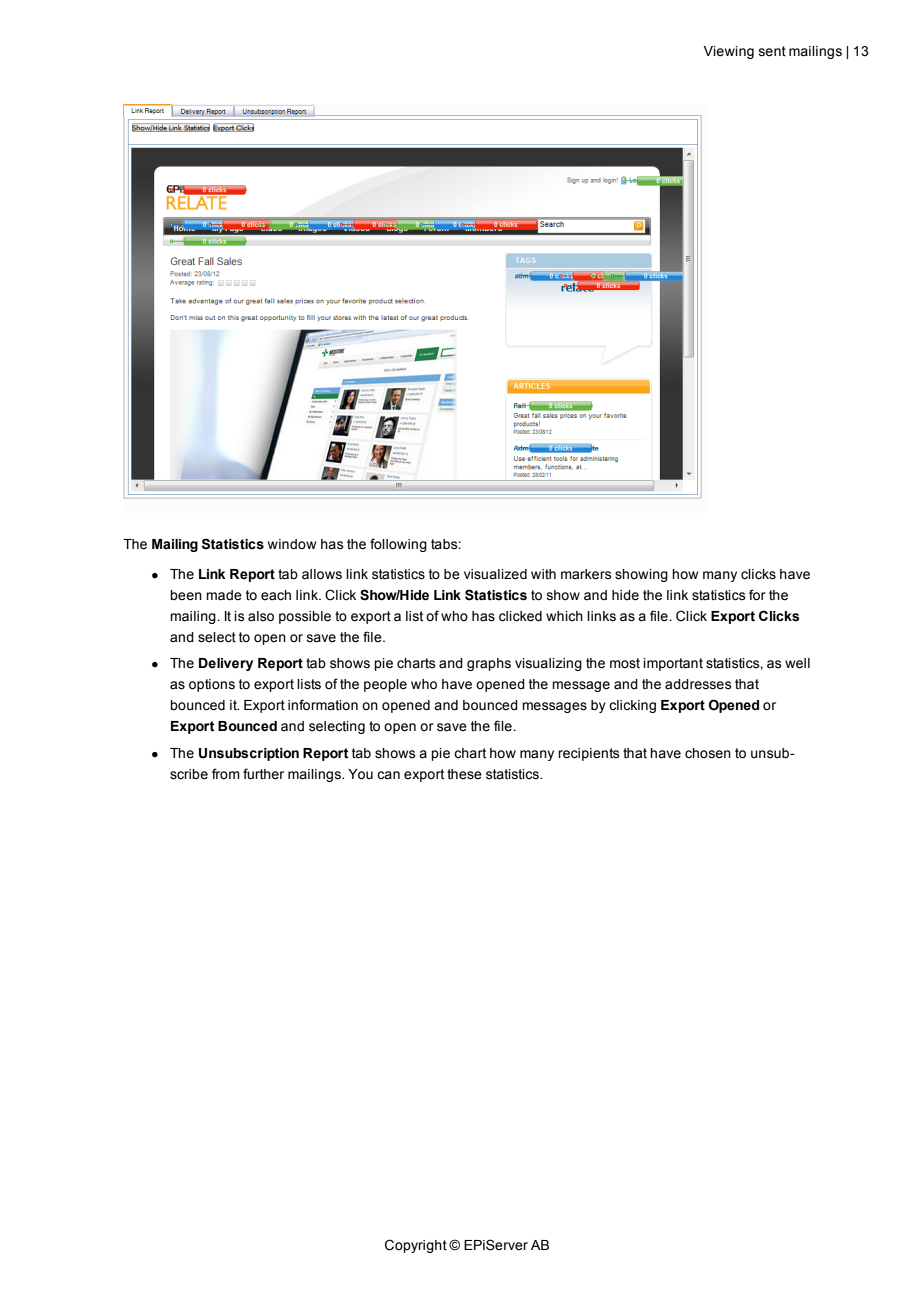  I want to click on addresses, so click(698, 684).
